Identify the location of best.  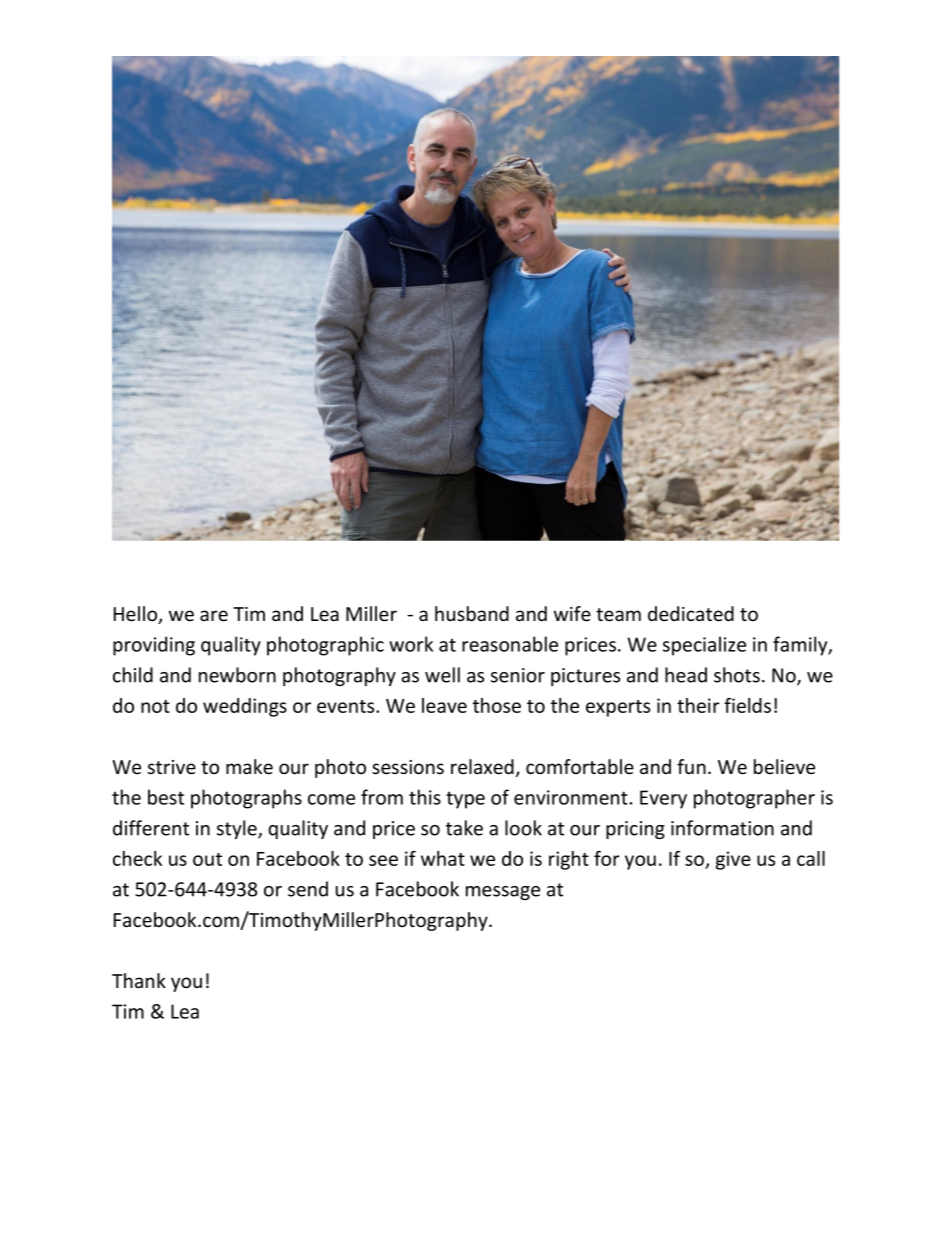
(166, 797).
